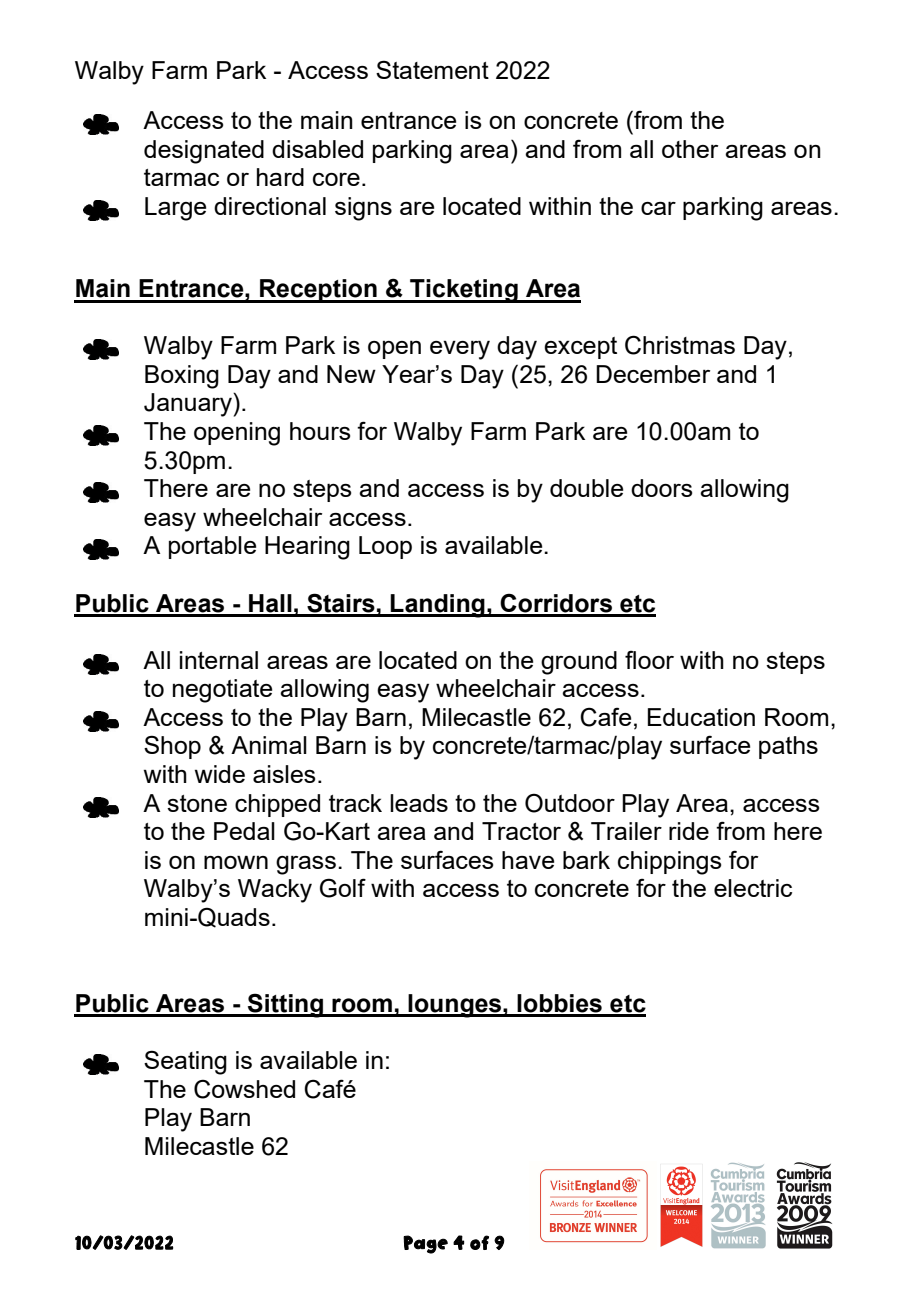  I want to click on Wacky, so click(275, 891).
